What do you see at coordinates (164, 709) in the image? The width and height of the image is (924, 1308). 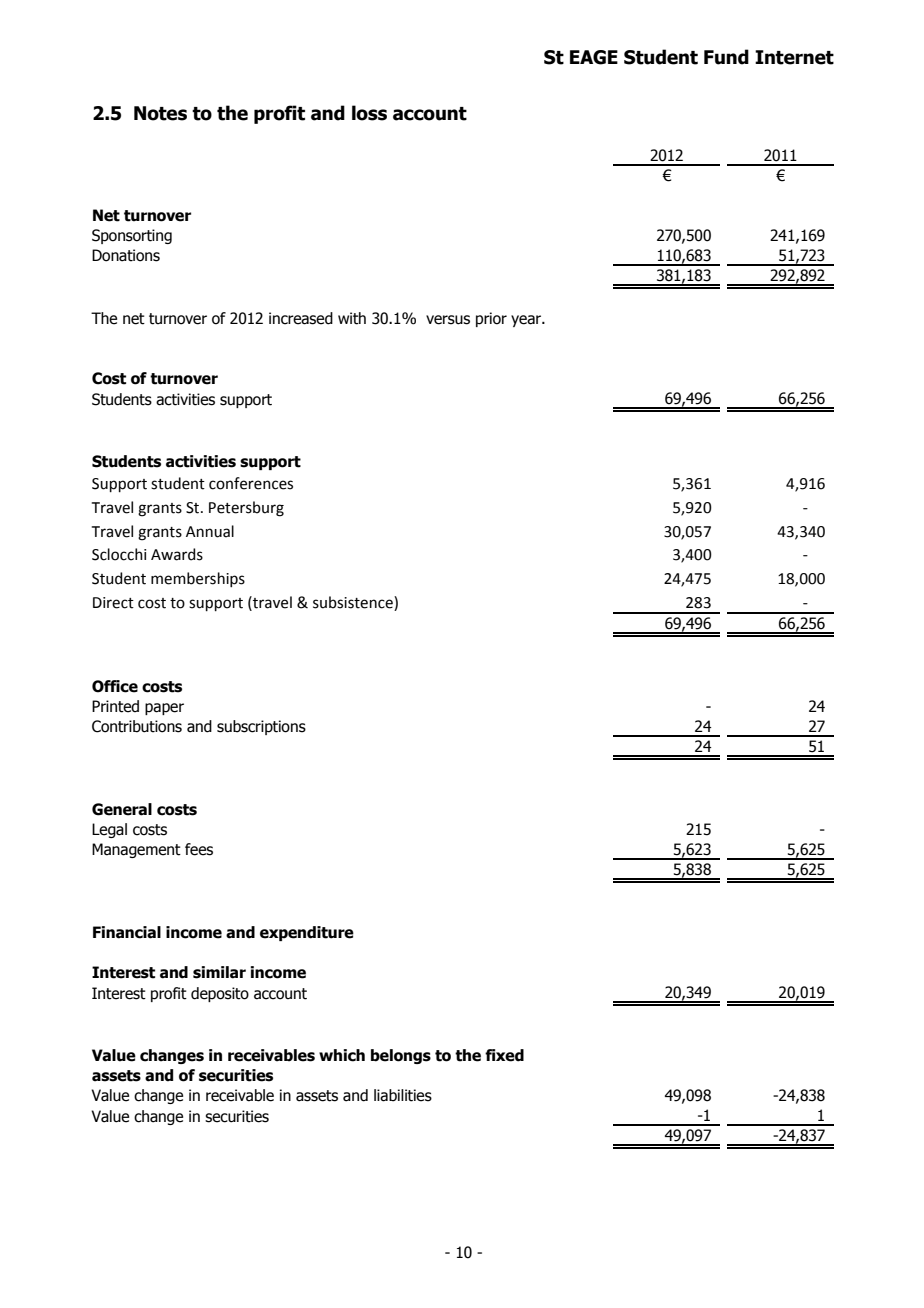 I see `paper` at bounding box center [164, 709].
